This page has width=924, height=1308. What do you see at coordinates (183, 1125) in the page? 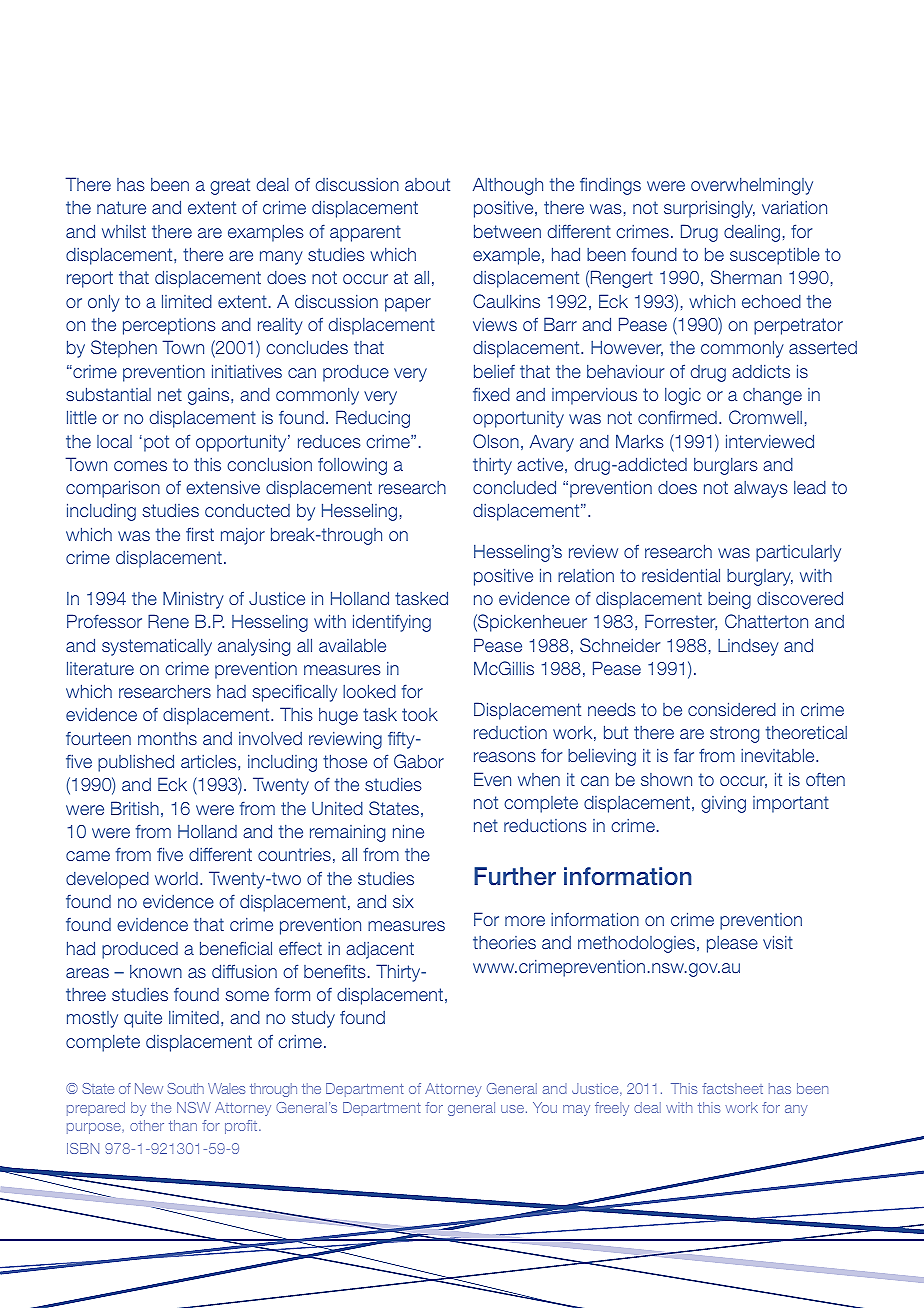
I see `than` at bounding box center [183, 1125].
